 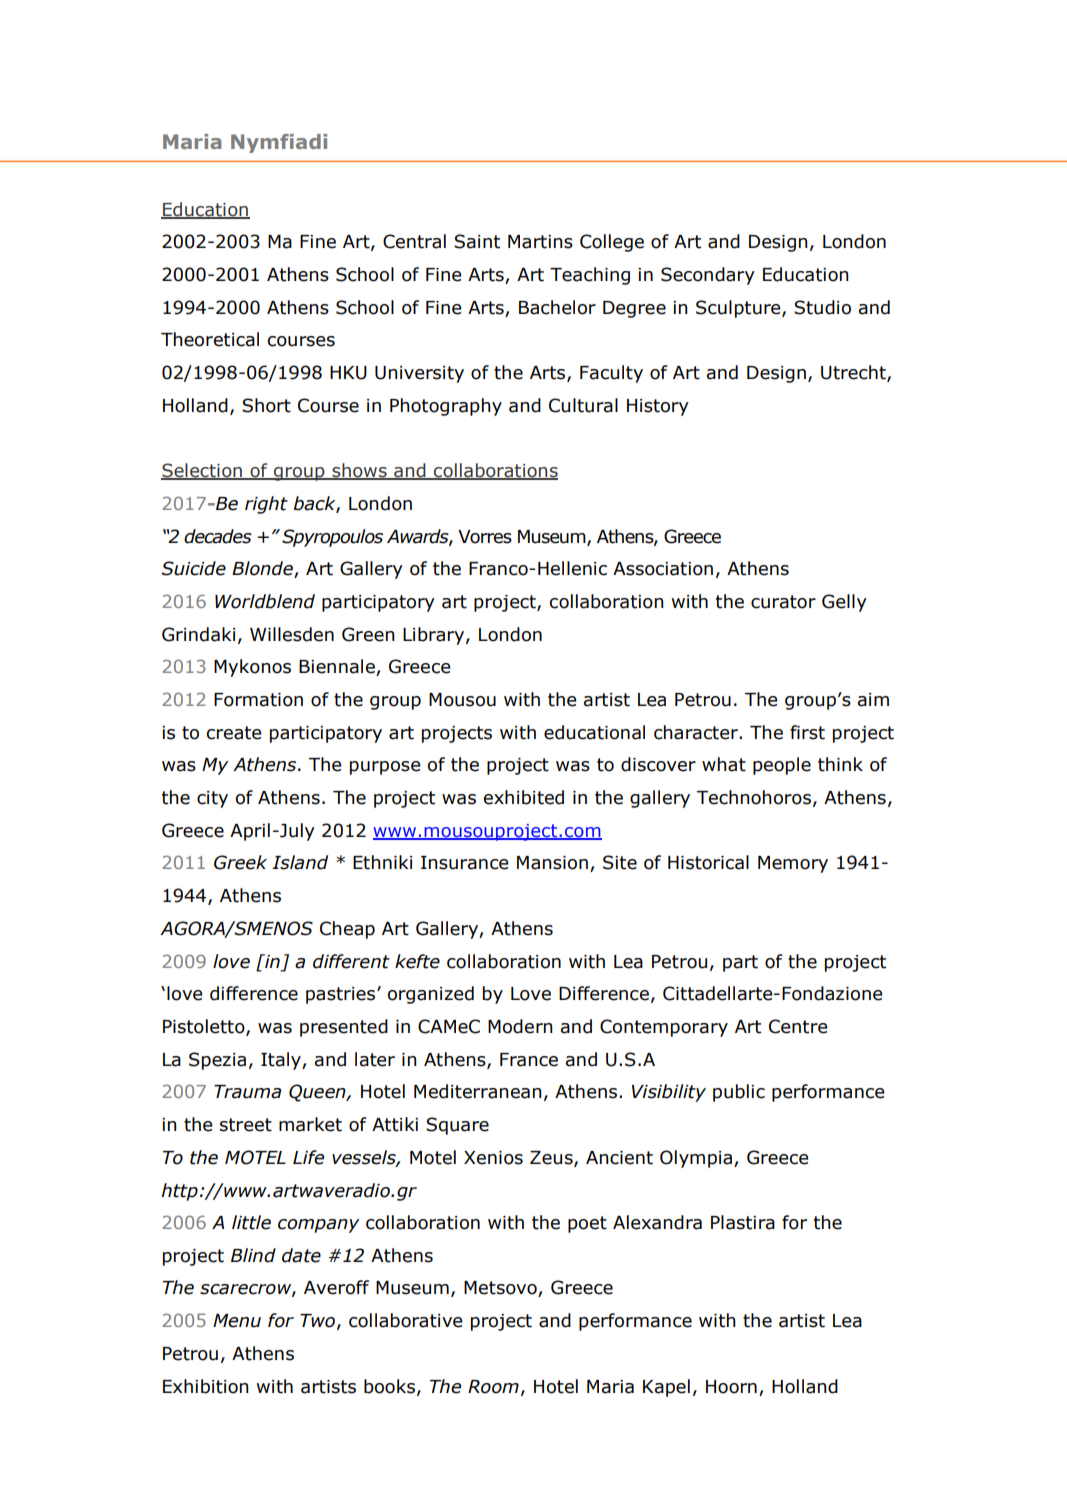 I want to click on Theoretical, so click(x=210, y=339).
